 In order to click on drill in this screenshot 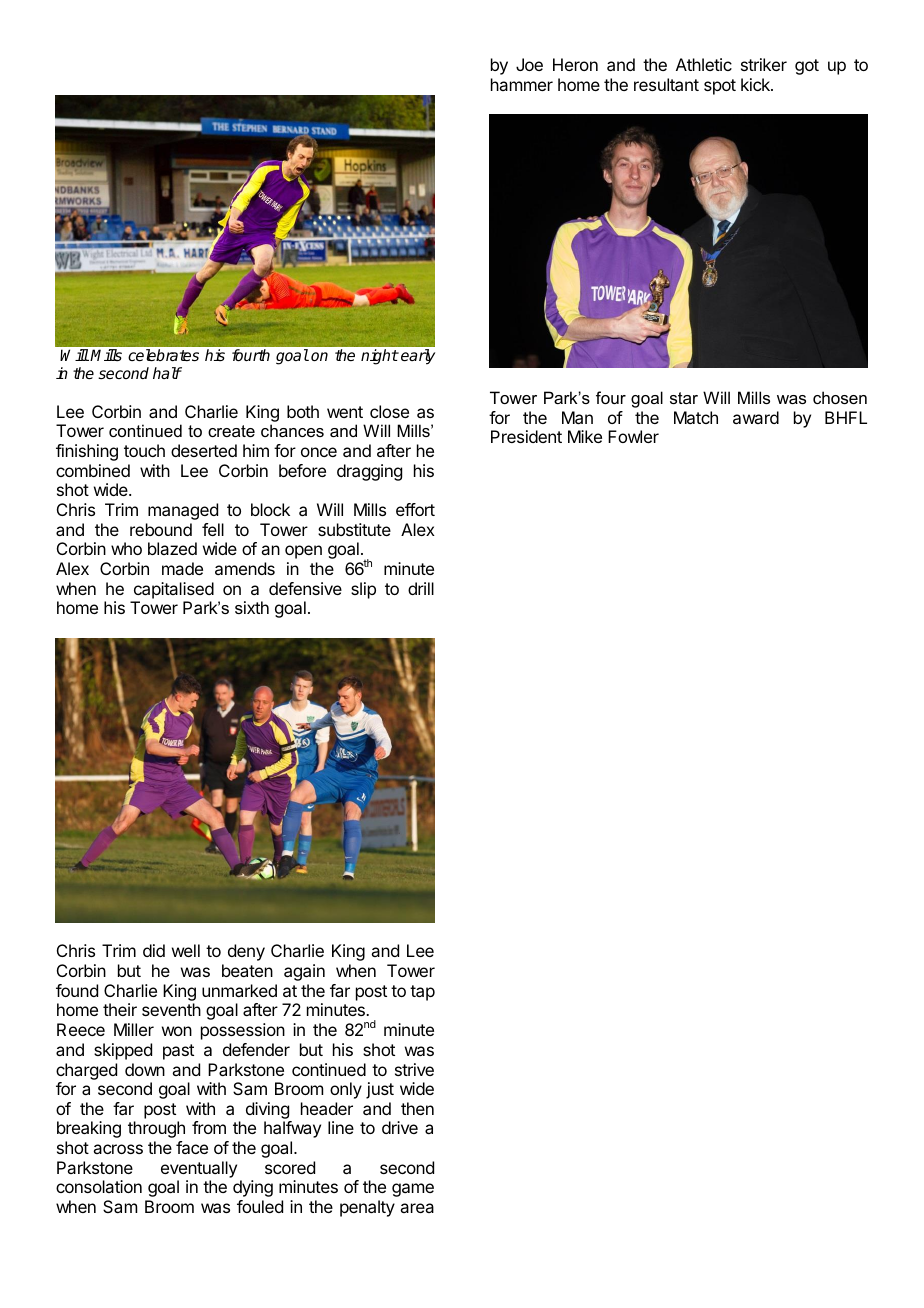, I will do `click(421, 588)`.
